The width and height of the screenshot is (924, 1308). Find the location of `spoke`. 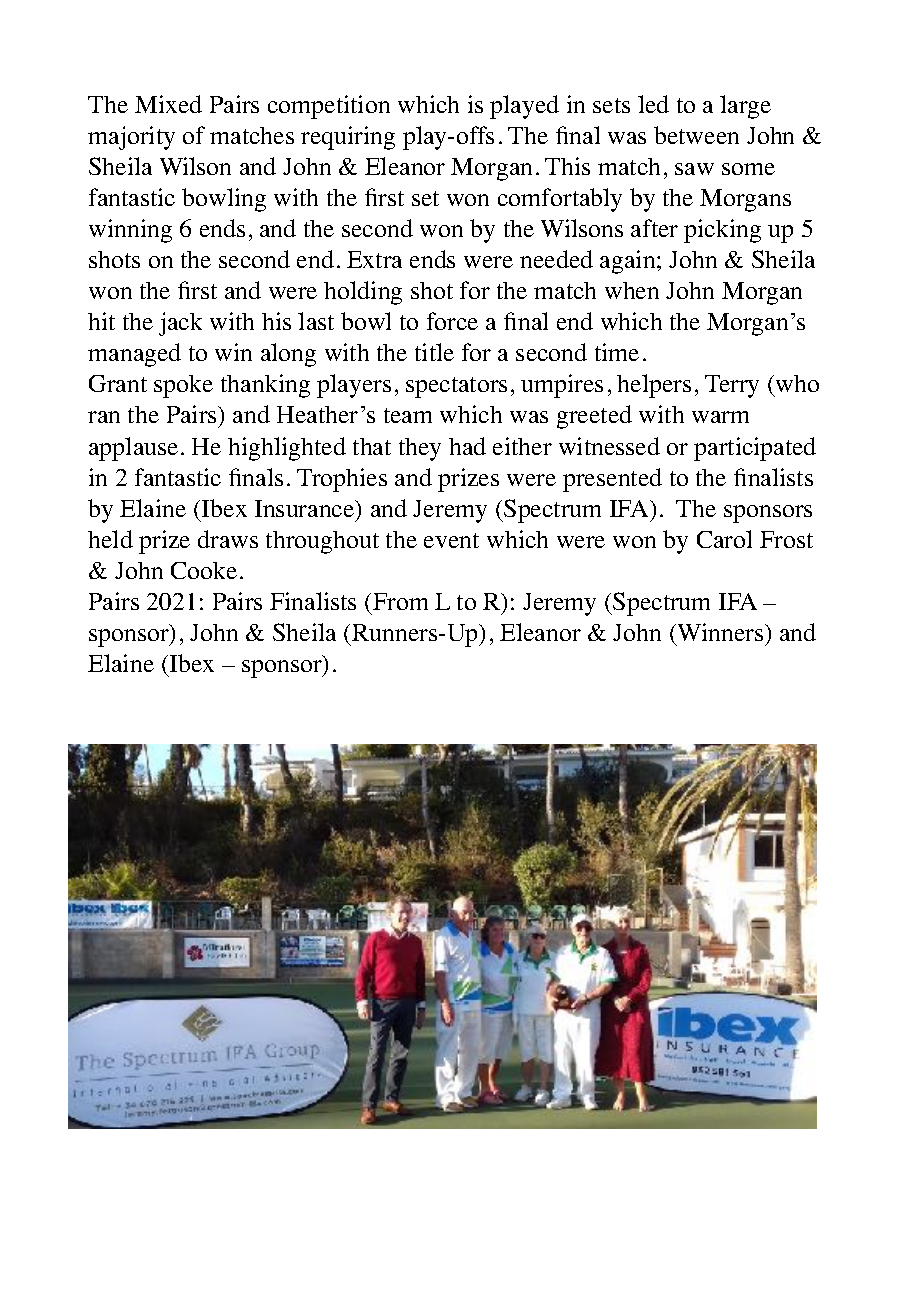

spoke is located at coordinates (183, 386).
